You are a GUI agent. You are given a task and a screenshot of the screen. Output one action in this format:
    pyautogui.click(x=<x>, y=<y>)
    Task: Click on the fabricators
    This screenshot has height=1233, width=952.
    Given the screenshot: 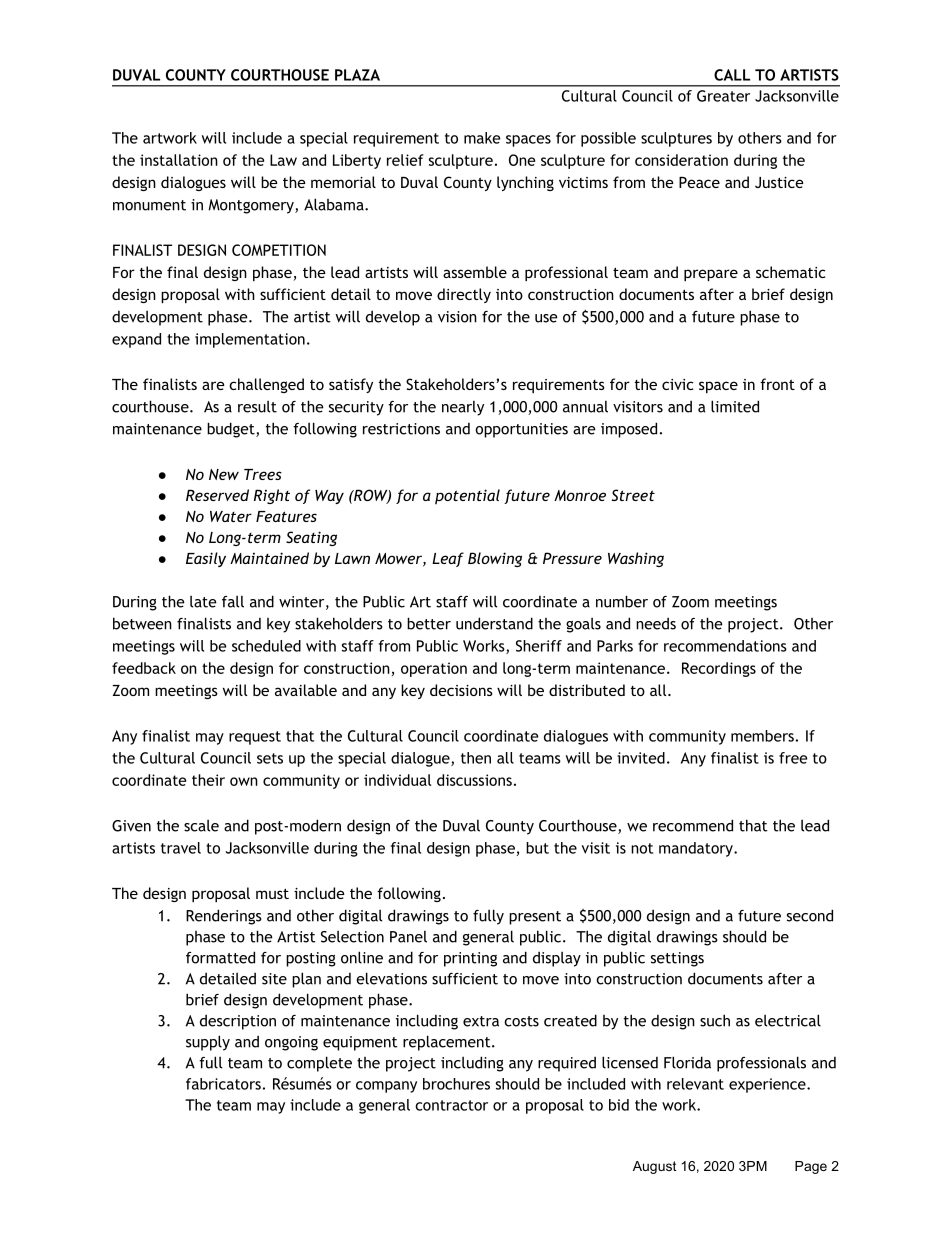 What is the action you would take?
    pyautogui.click(x=223, y=1084)
